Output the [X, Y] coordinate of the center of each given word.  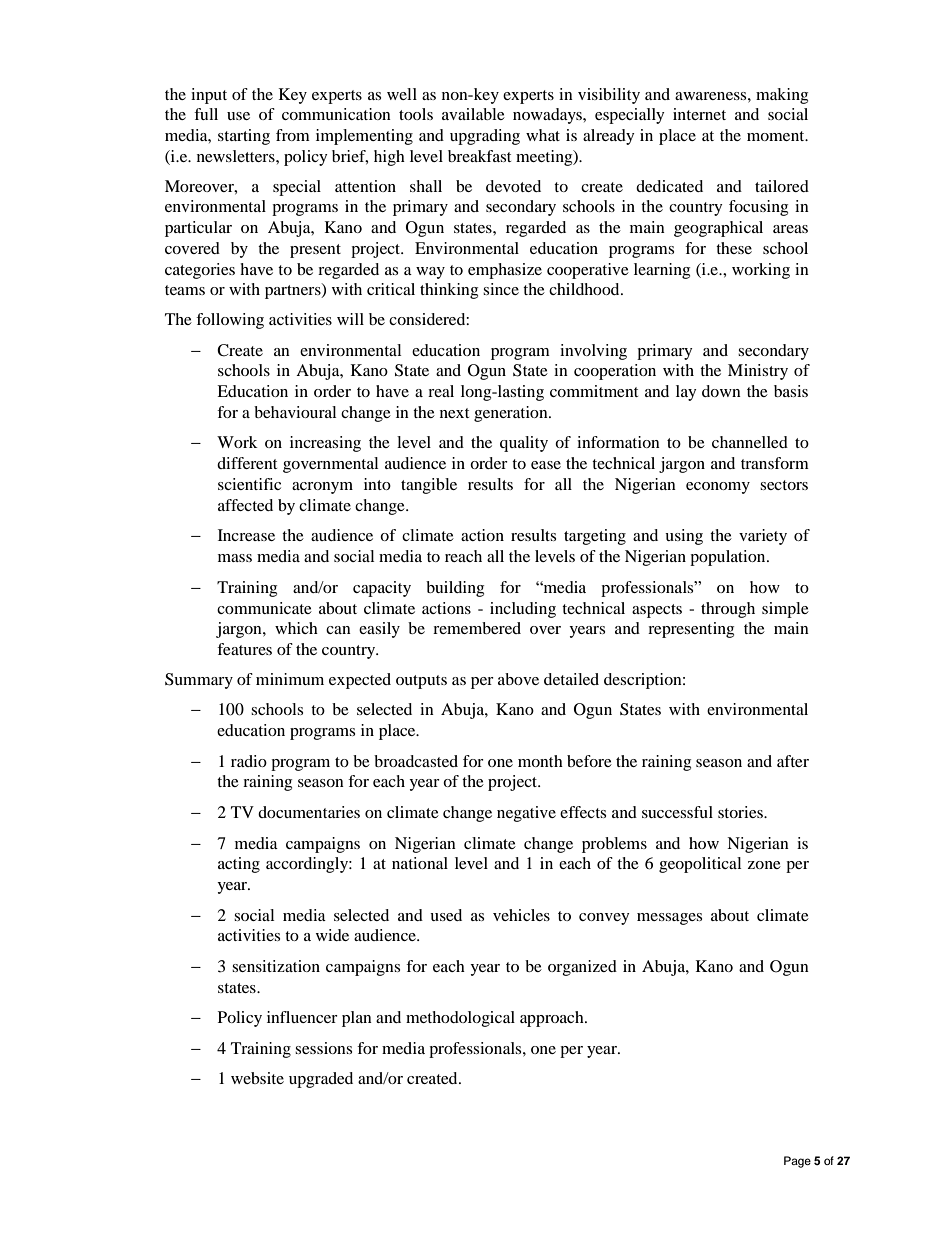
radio [249, 761]
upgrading [485, 137]
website [257, 1078]
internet [699, 114]
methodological [460, 1019]
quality [524, 444]
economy [718, 488]
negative [526, 814]
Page [797, 1162]
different [247, 463]
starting [244, 137]
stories [741, 812]
